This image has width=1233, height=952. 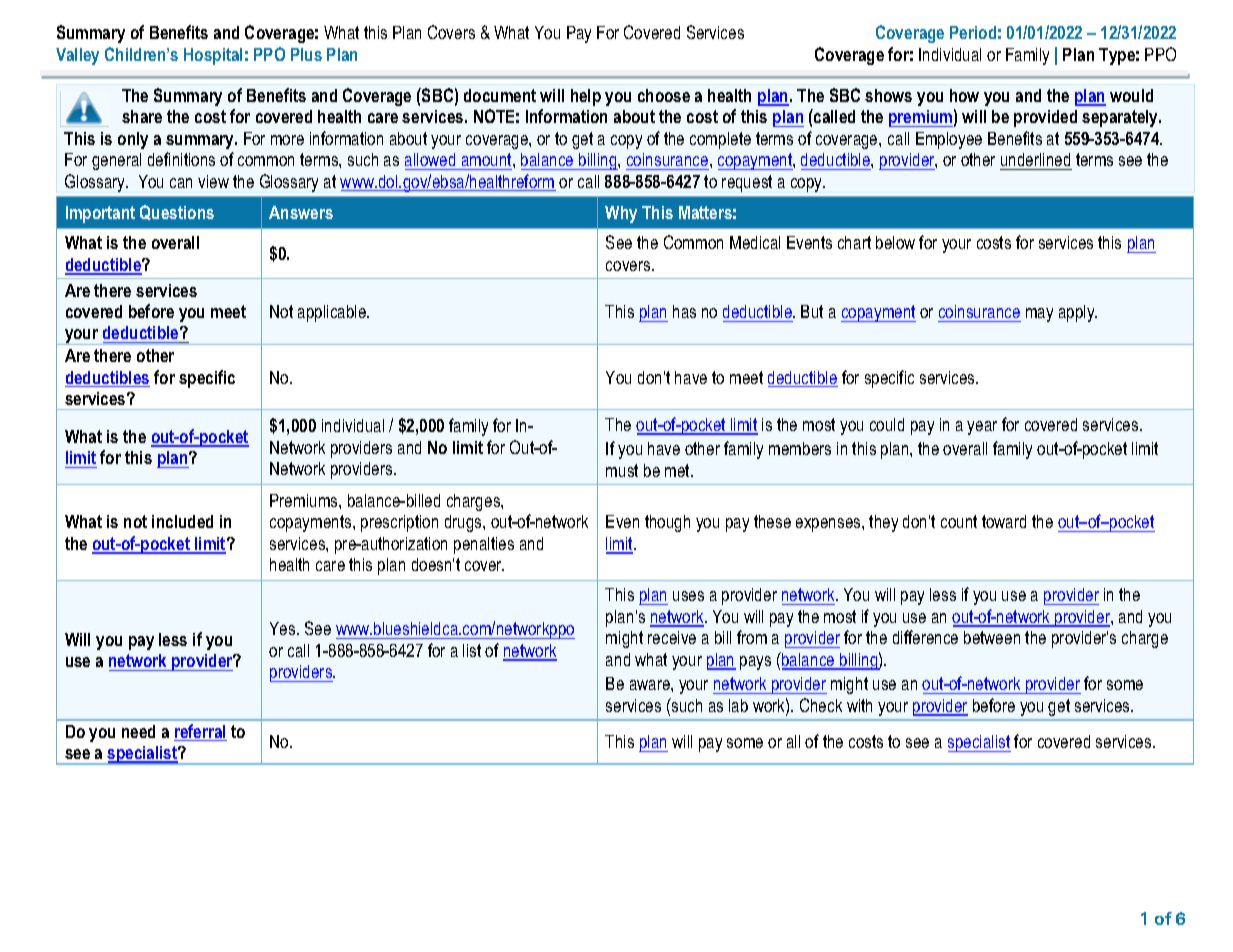 I want to click on with, so click(x=859, y=705).
